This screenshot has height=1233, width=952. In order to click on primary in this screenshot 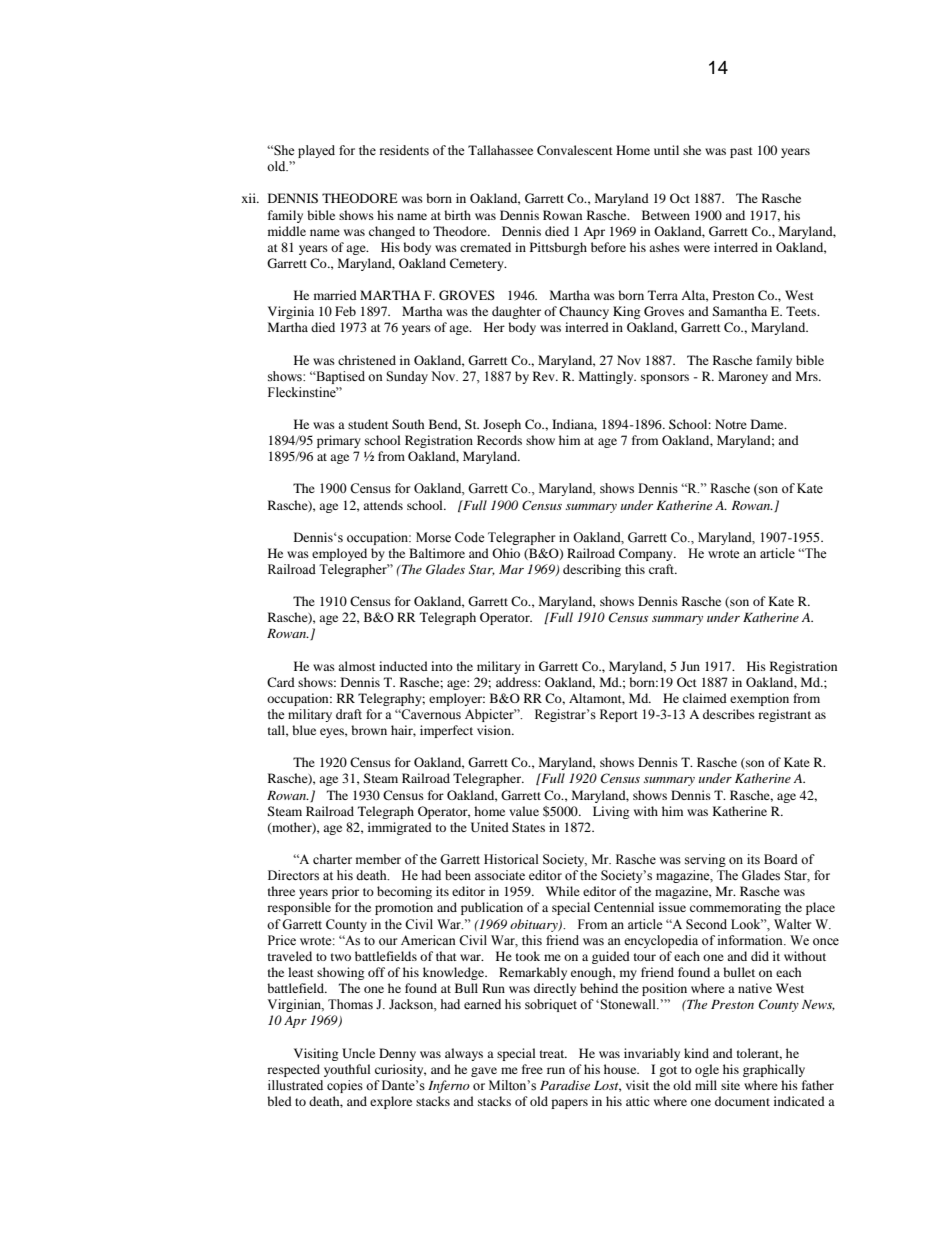, I will do `click(339, 441)`.
